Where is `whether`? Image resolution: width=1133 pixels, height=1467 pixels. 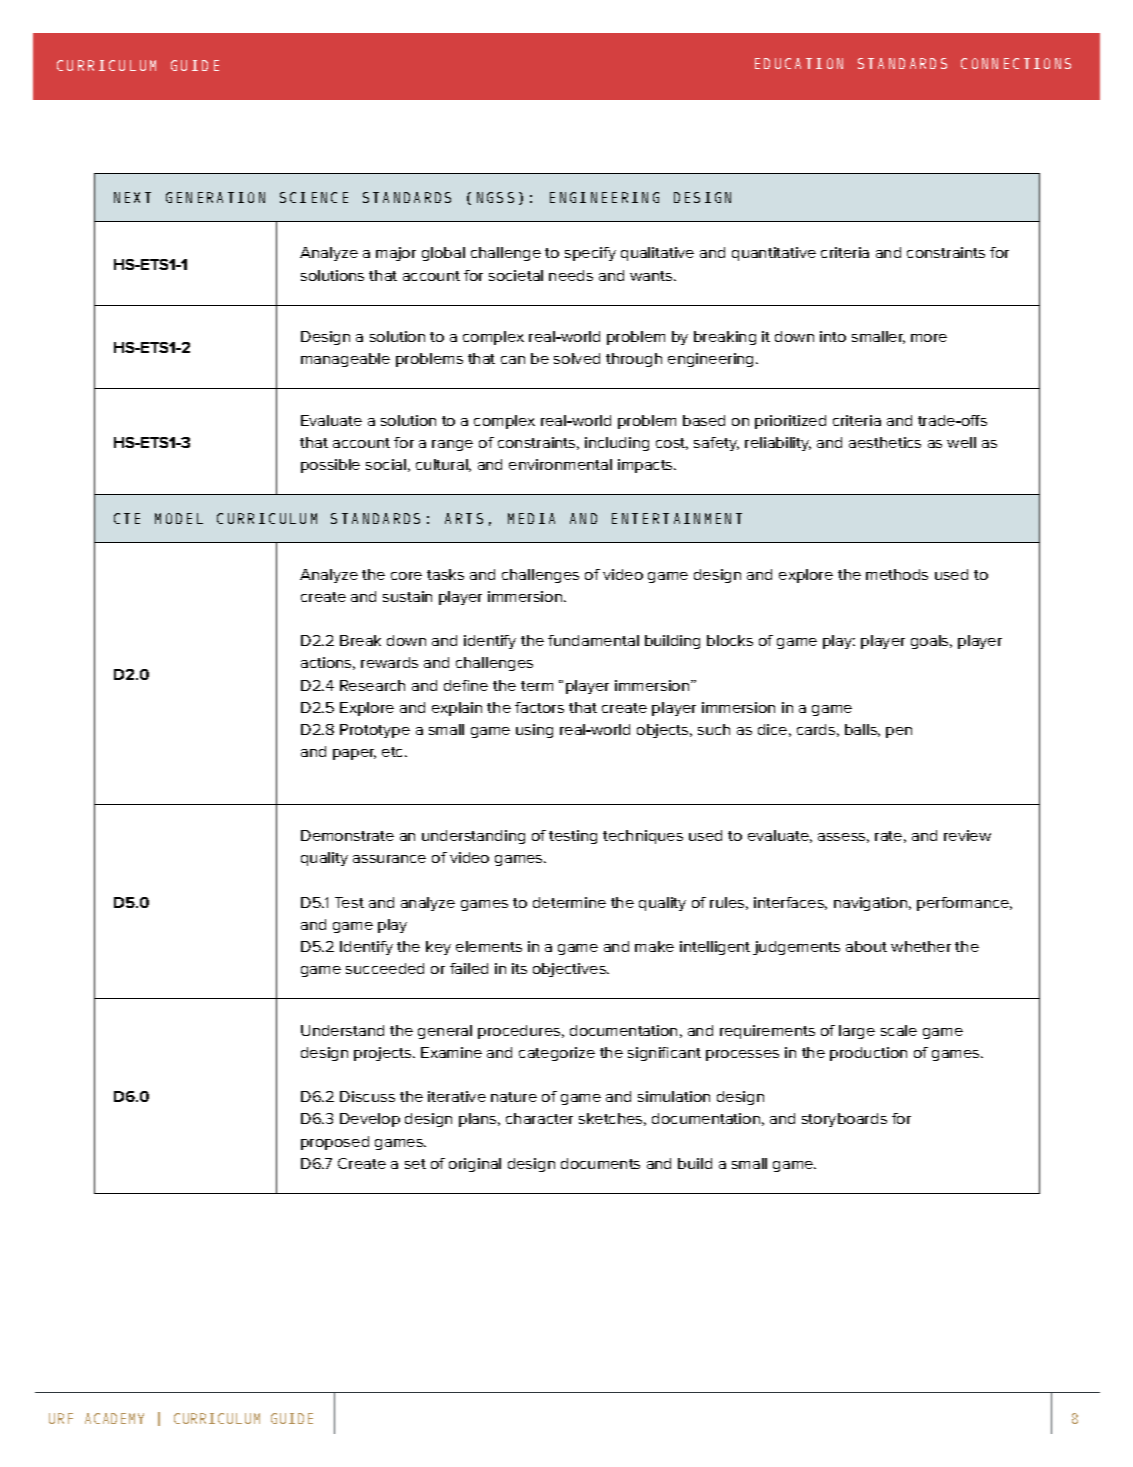
whether is located at coordinates (921, 946).
